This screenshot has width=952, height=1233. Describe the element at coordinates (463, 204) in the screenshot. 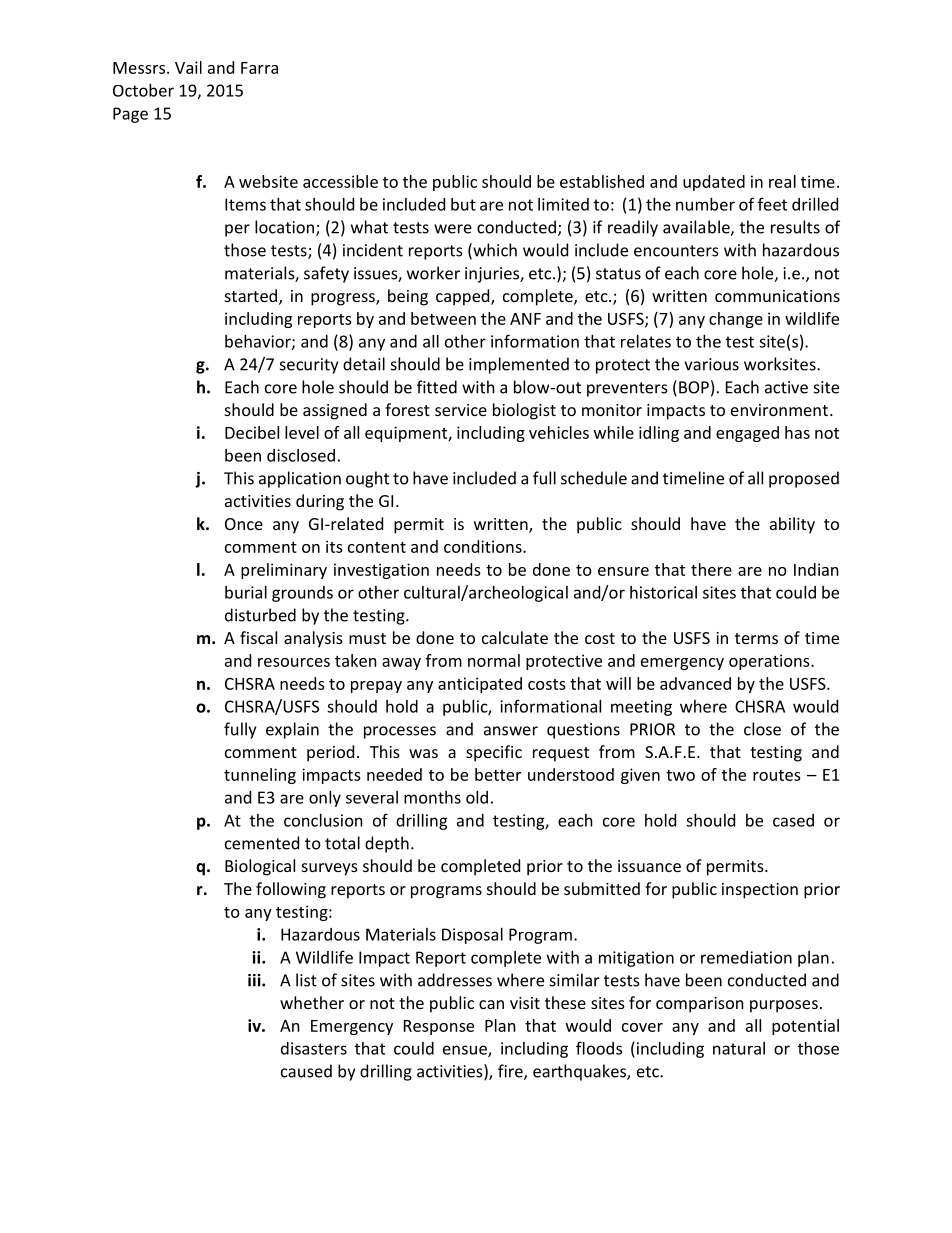

I see `but` at that location.
